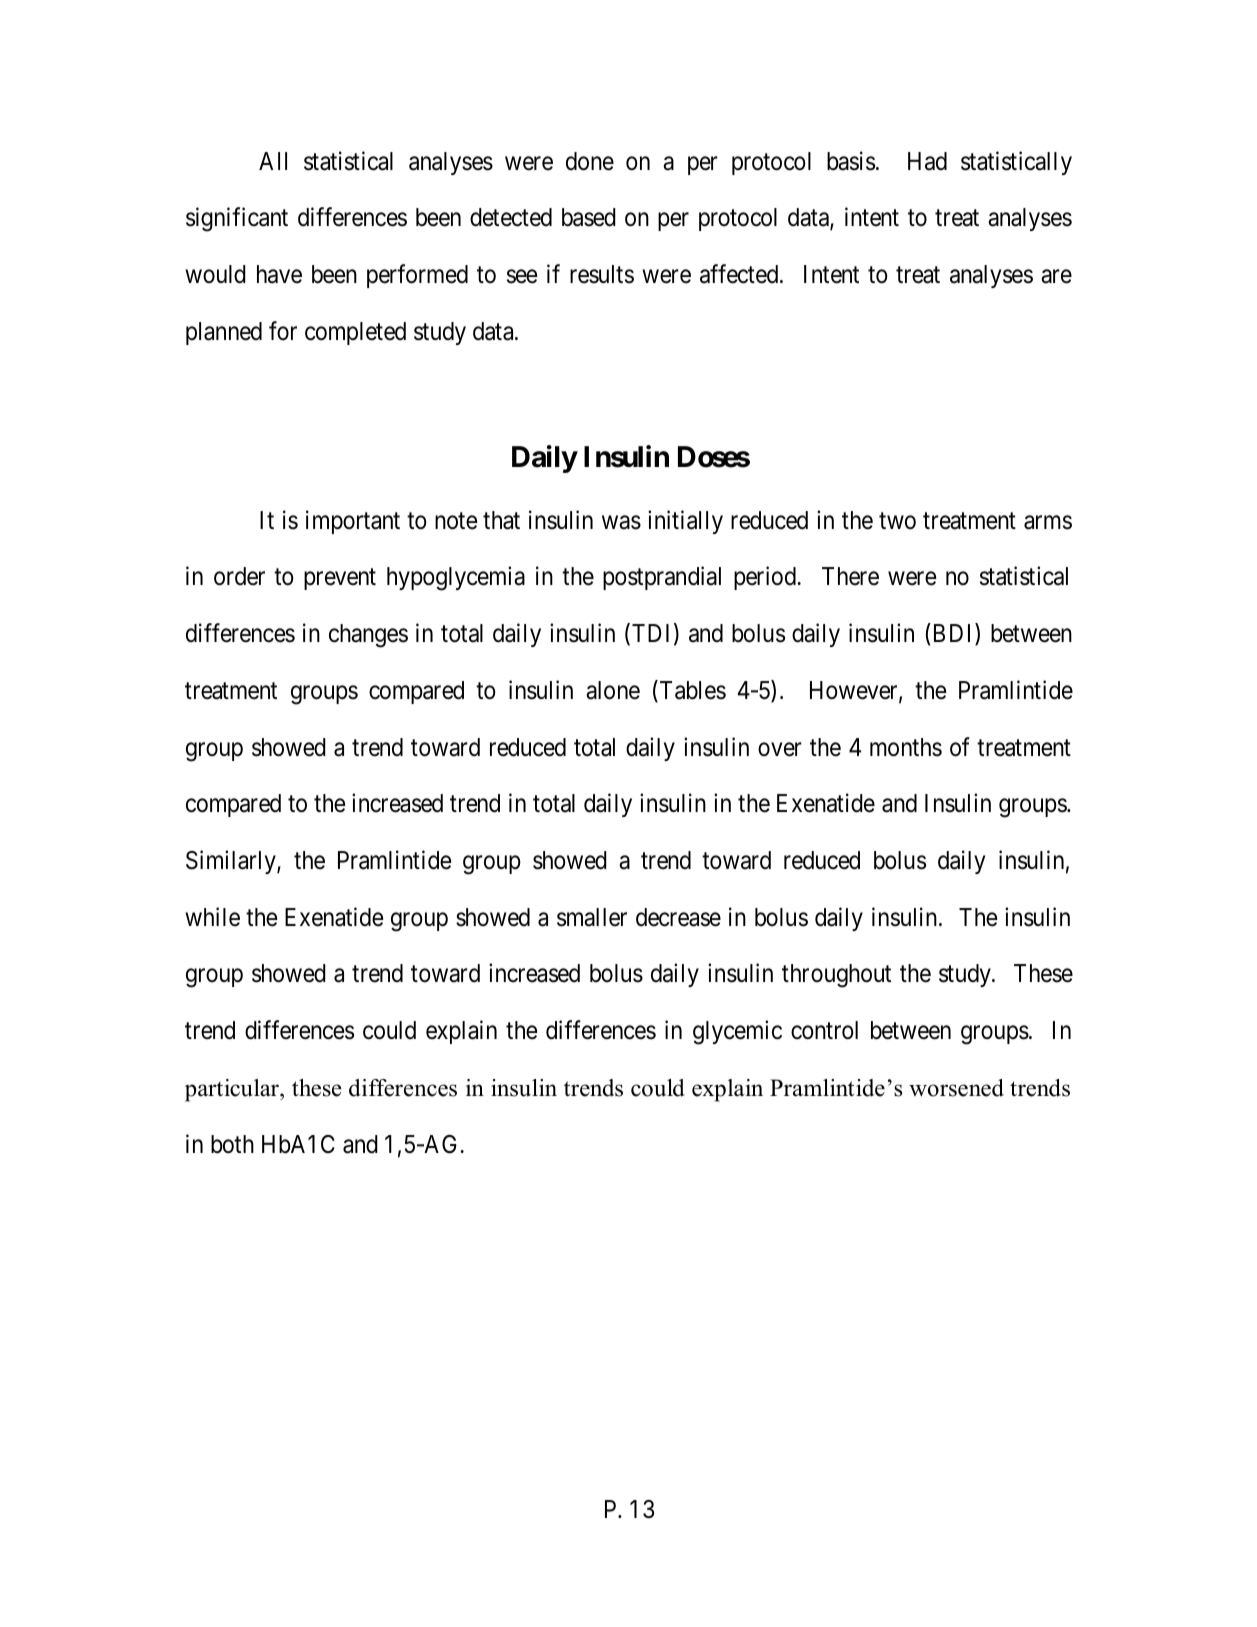 This page has width=1257, height=1627. Describe the element at coordinates (613, 690) in the page. I see `alone` at that location.
